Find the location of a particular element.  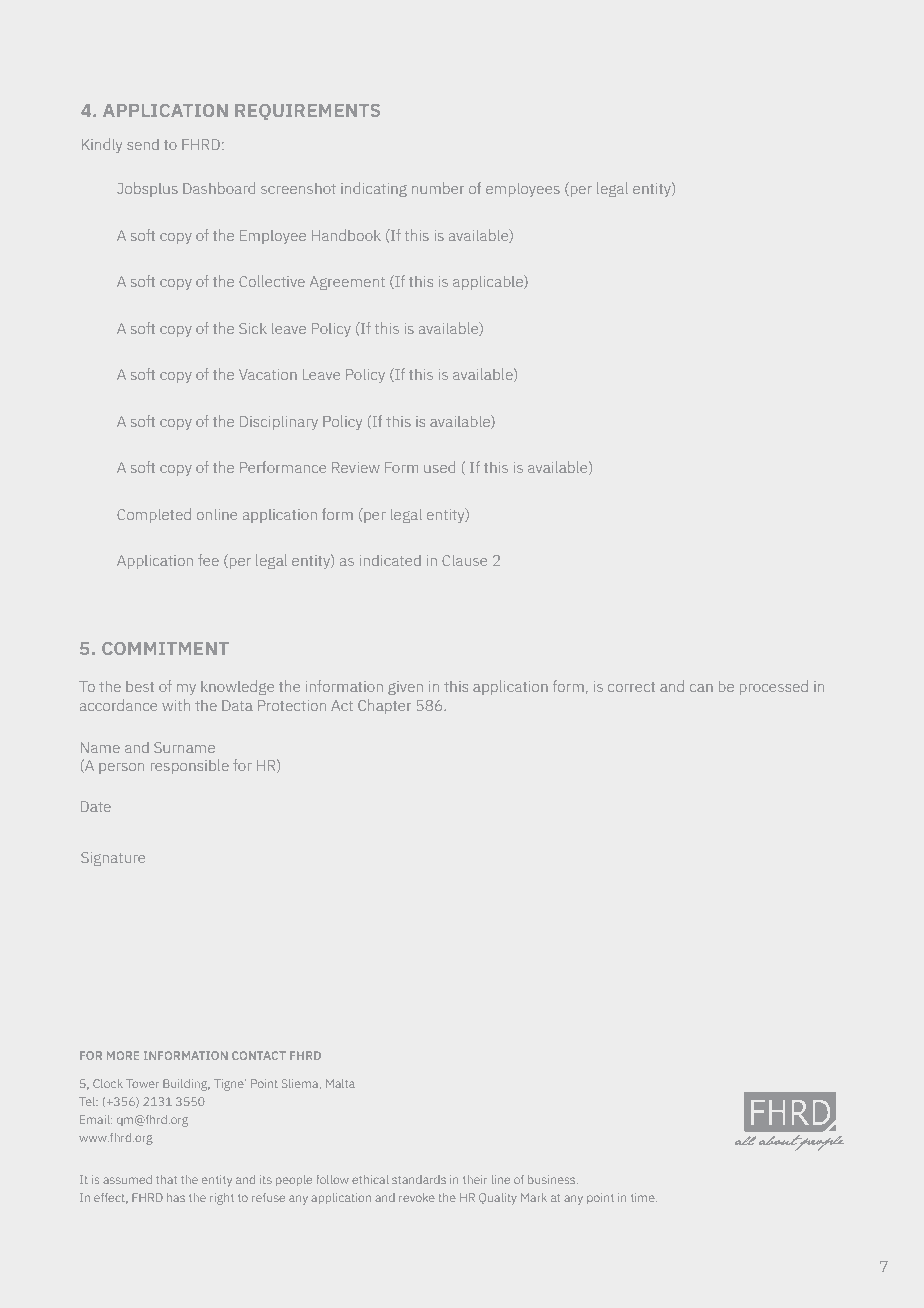

correct is located at coordinates (631, 687).
